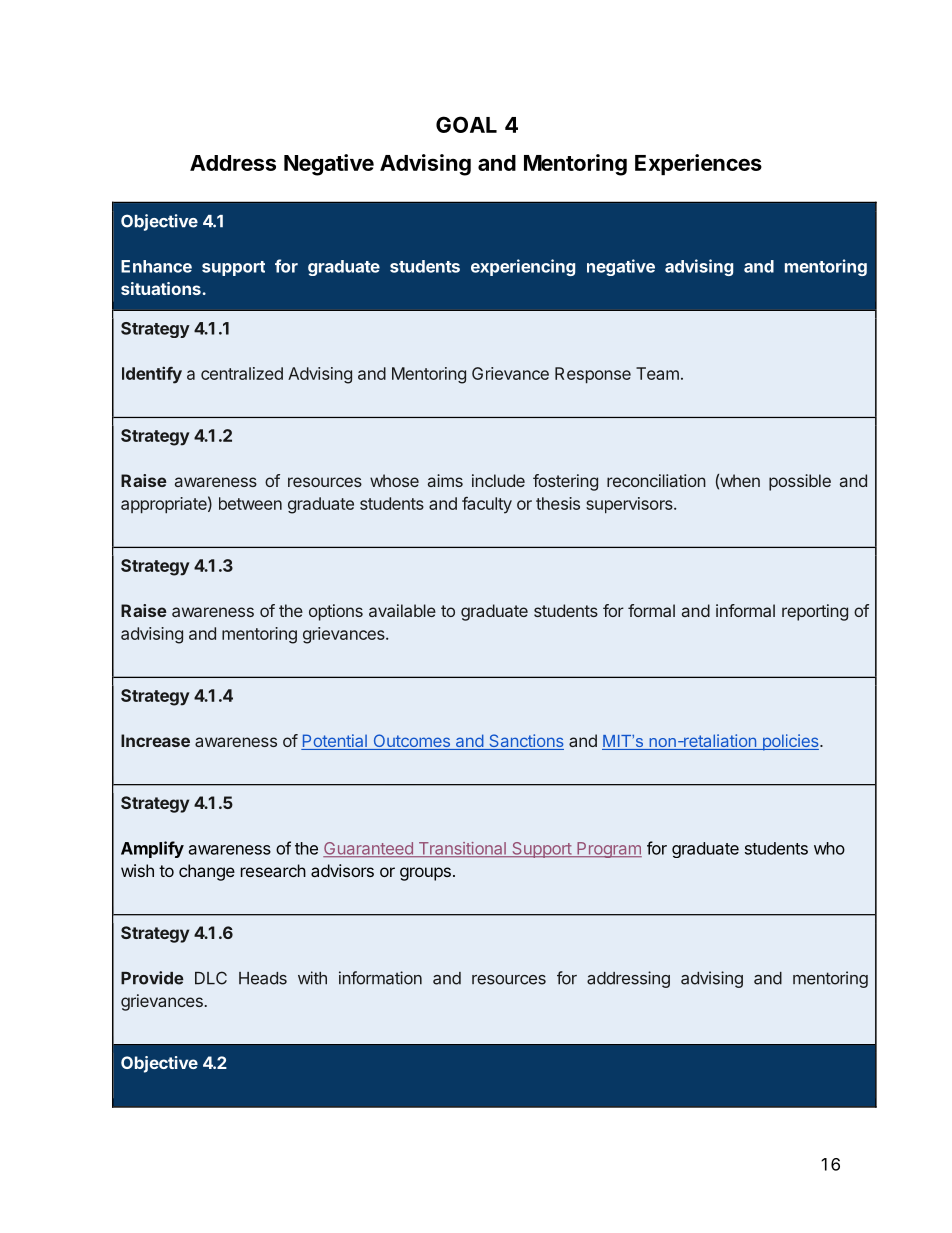  I want to click on Team, so click(657, 373).
